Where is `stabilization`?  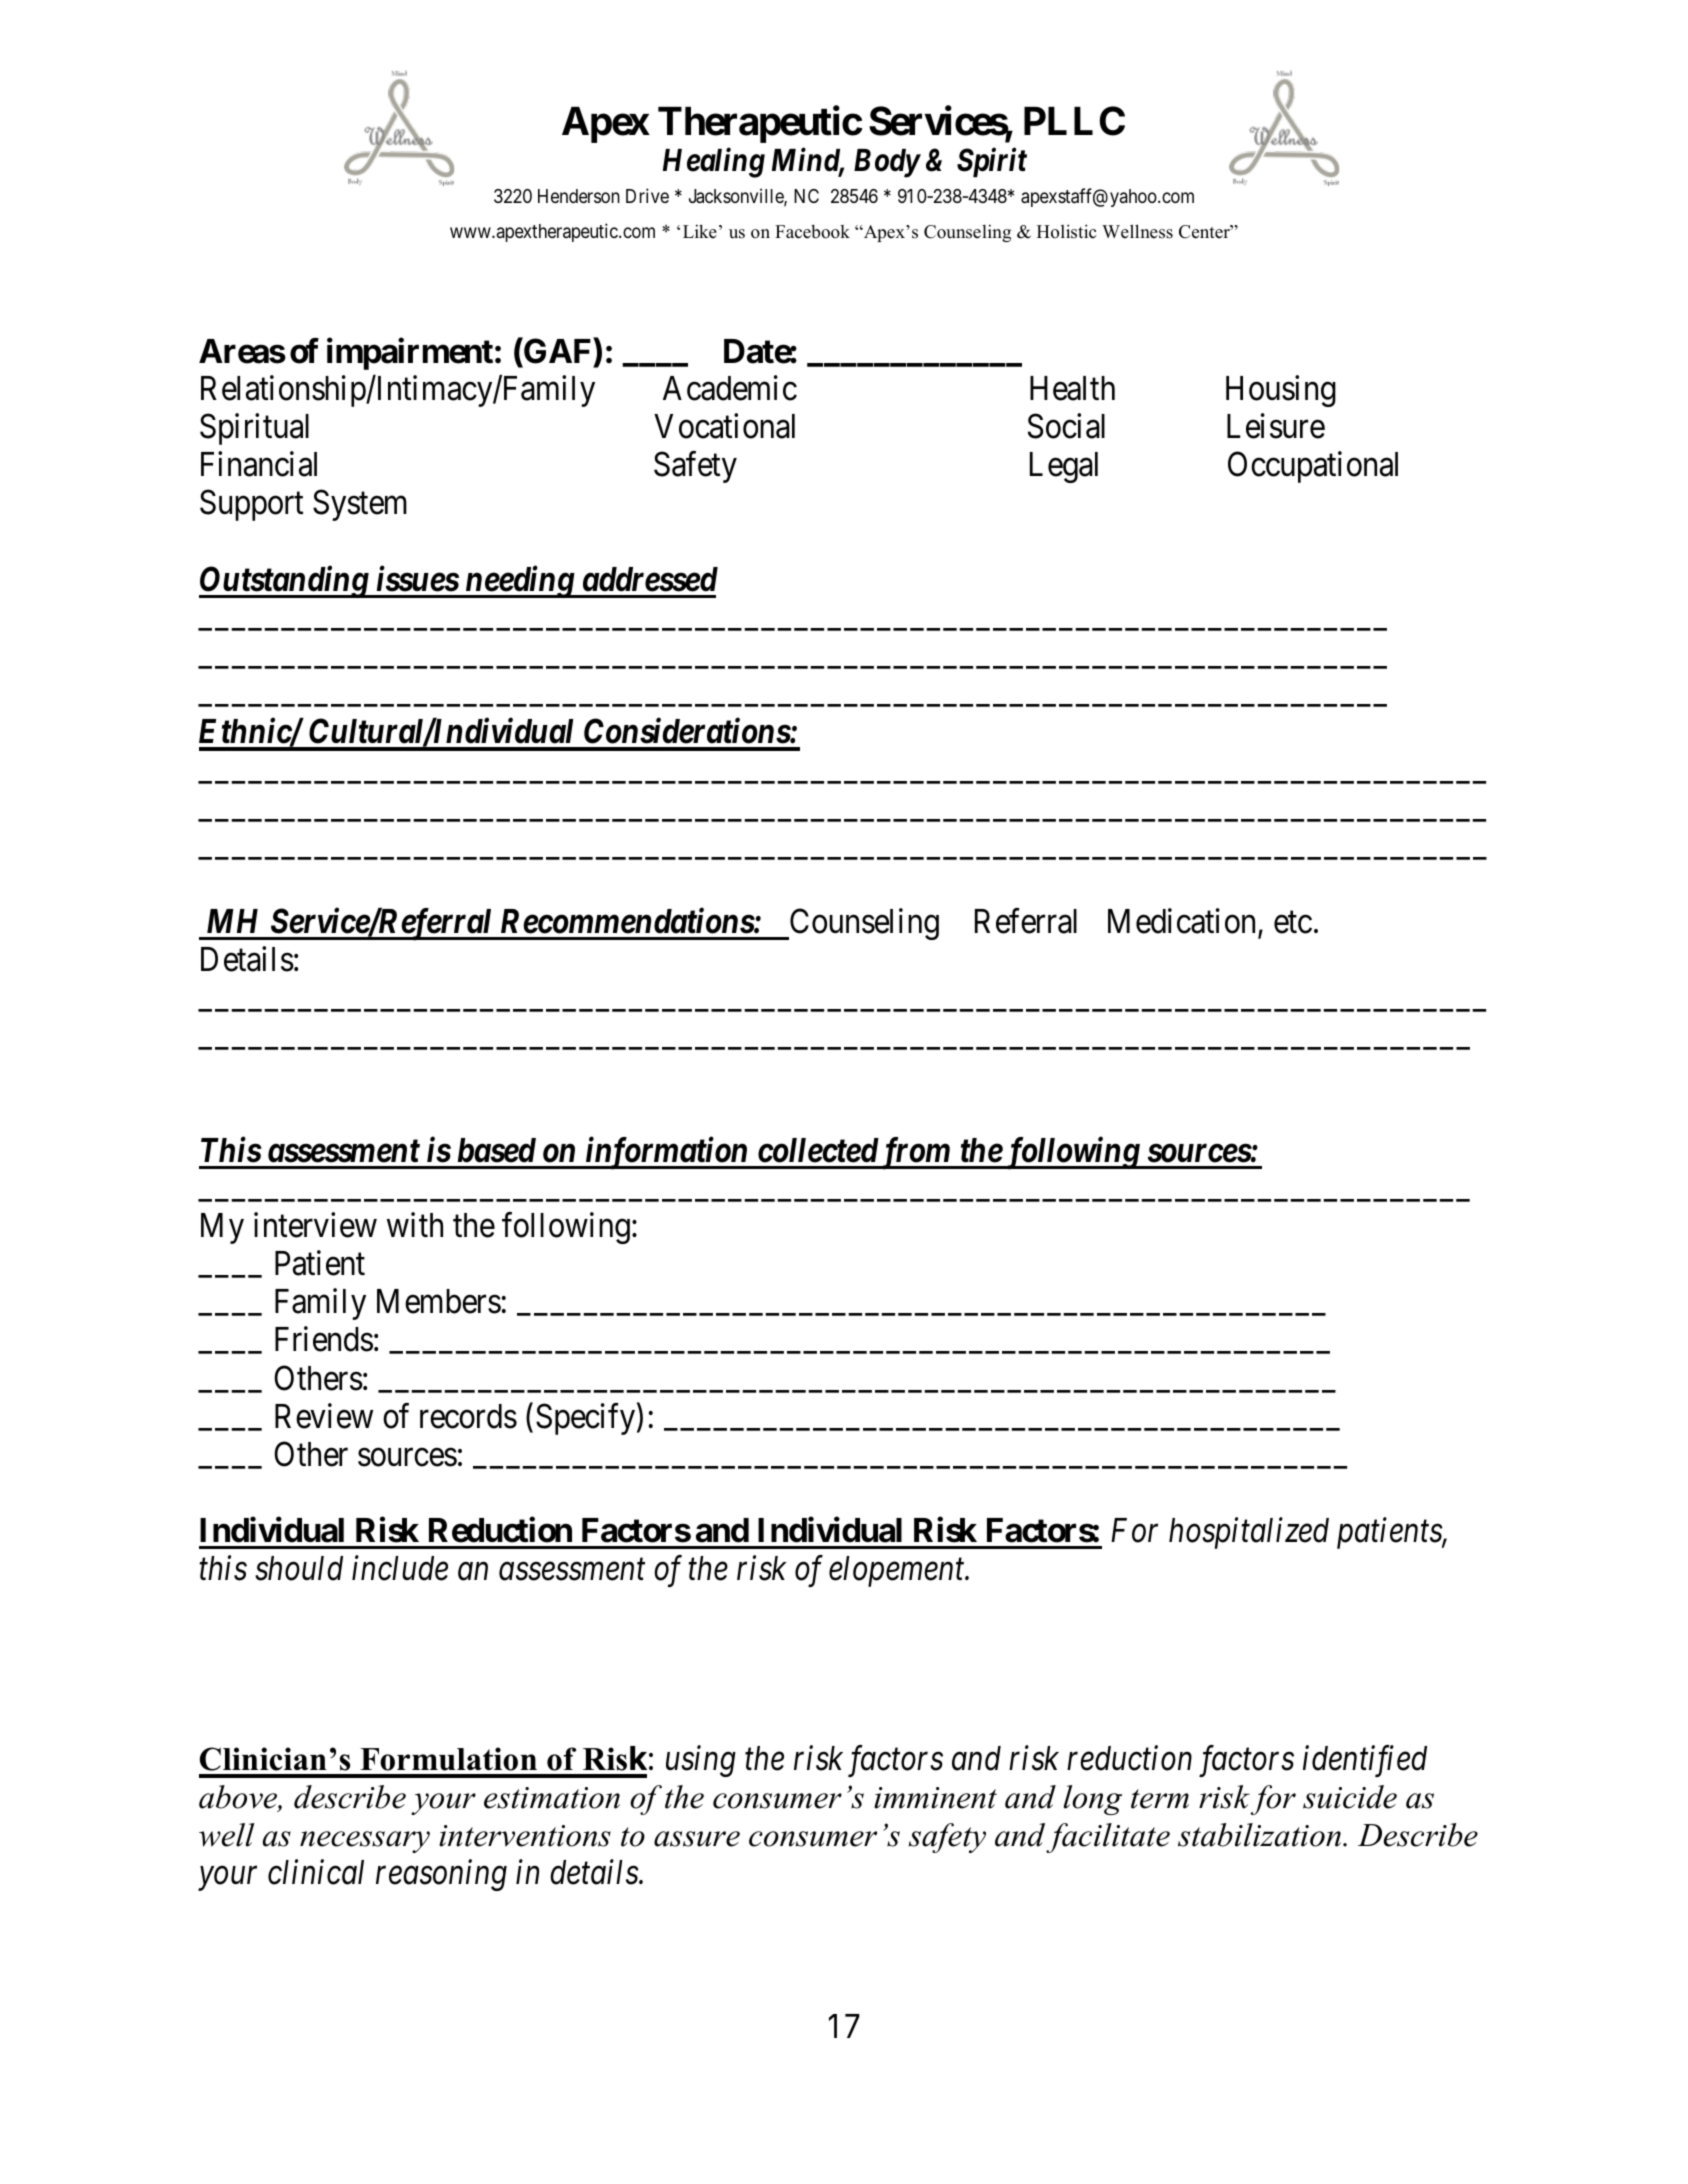 stabilization is located at coordinates (1261, 1835).
